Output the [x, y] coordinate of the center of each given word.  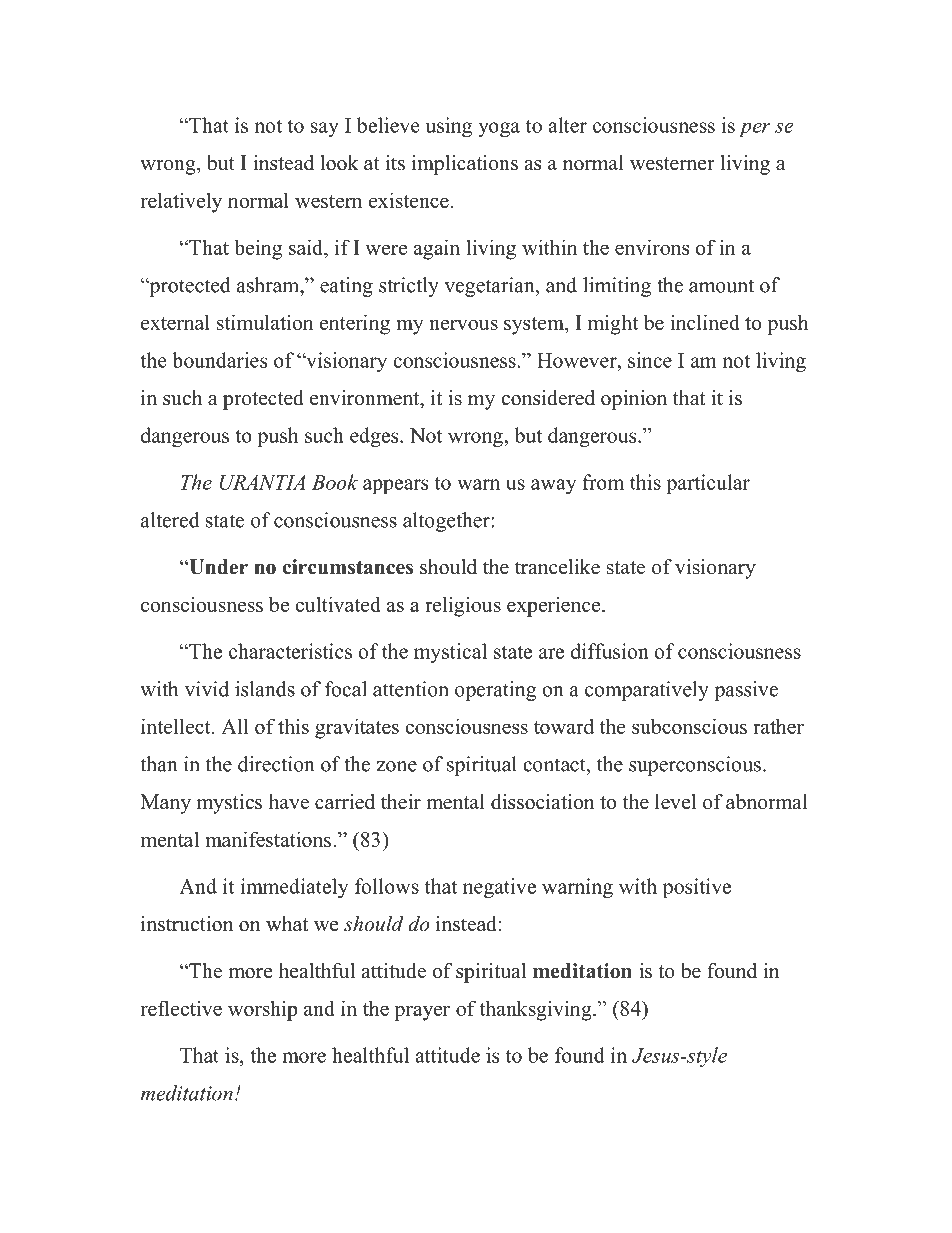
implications [464, 165]
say [325, 129]
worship [262, 1010]
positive [697, 888]
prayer [422, 1013]
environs [652, 247]
